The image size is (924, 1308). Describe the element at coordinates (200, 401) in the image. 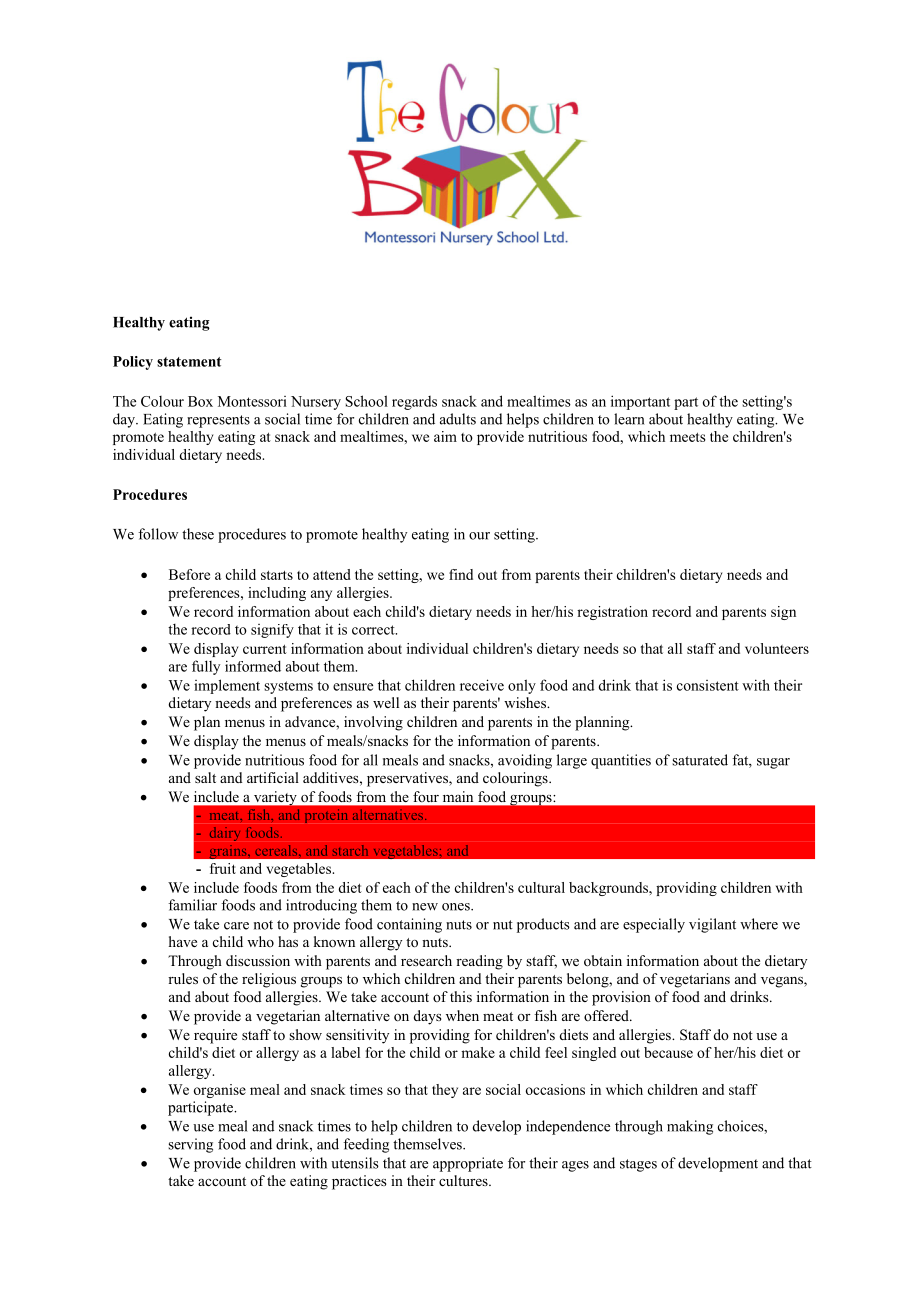

I see `Box` at that location.
